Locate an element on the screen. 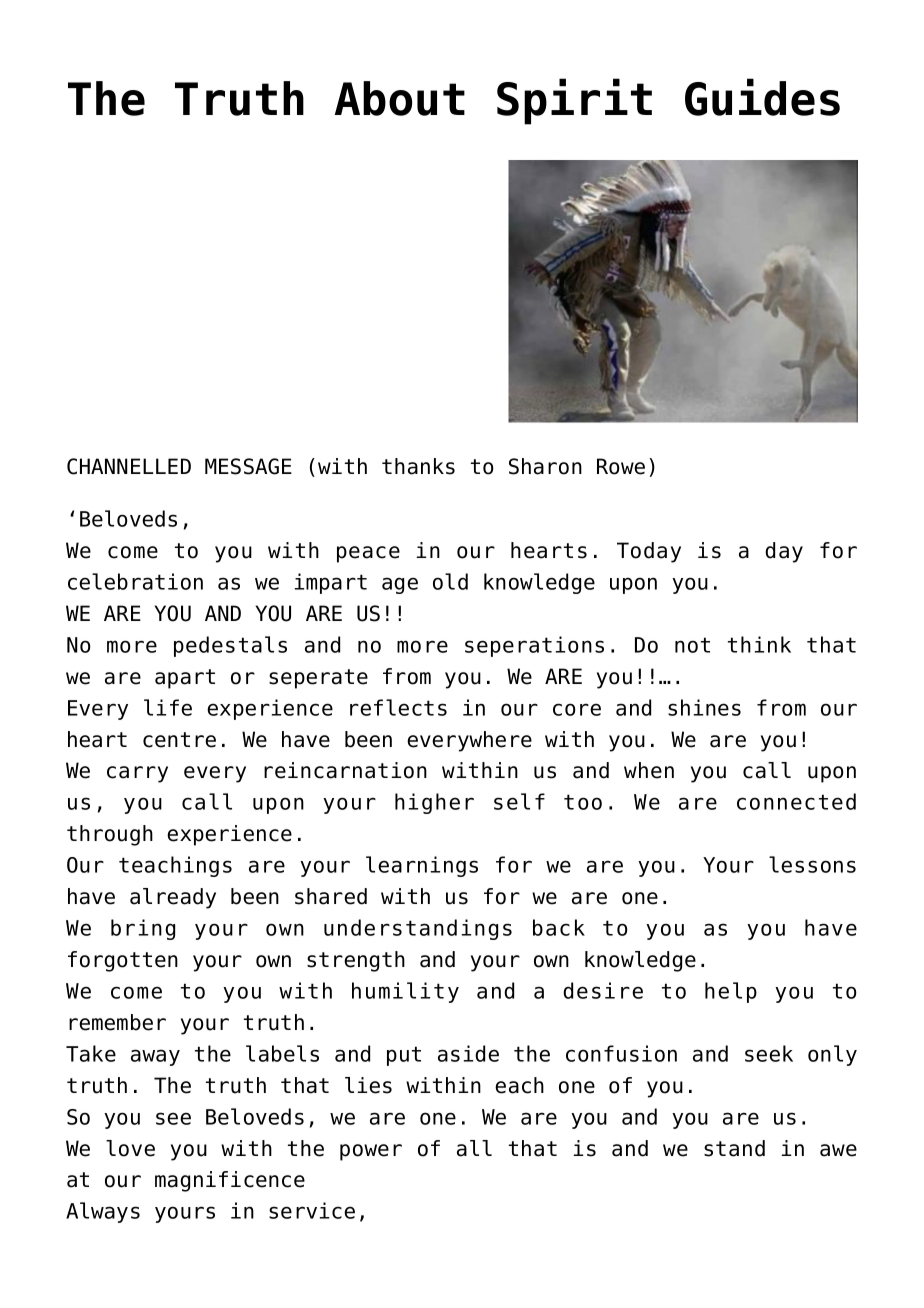 Image resolution: width=924 pixels, height=1308 pixels. higher is located at coordinates (434, 803).
